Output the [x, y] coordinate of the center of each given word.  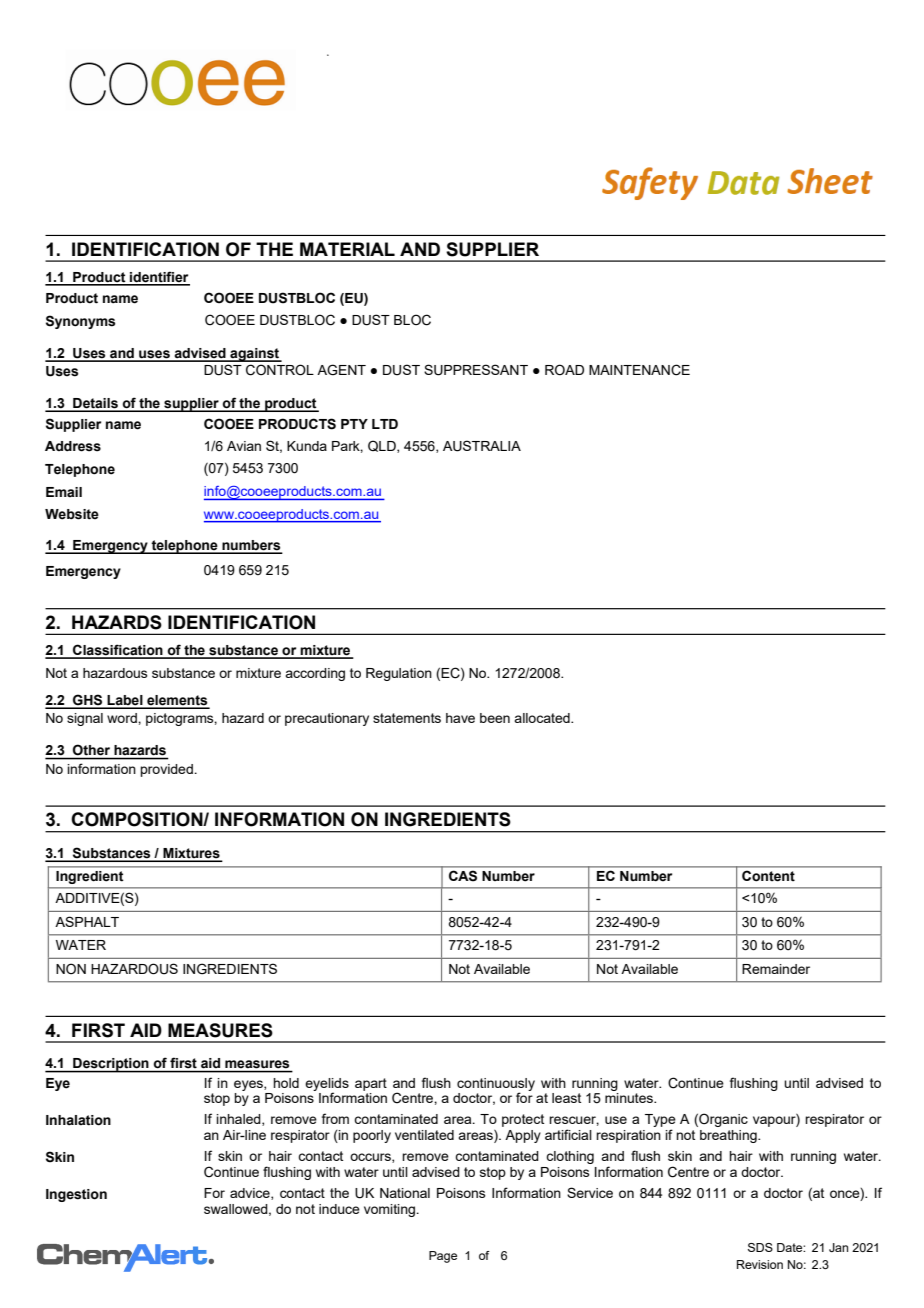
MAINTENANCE [639, 370]
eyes [249, 1085]
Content [768, 876]
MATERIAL [347, 249]
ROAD [564, 370]
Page [443, 1257]
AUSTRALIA [482, 446]
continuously [496, 1085]
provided [167, 770]
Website [72, 514]
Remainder [776, 969]
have [460, 718]
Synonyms [80, 322]
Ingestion [76, 1195]
